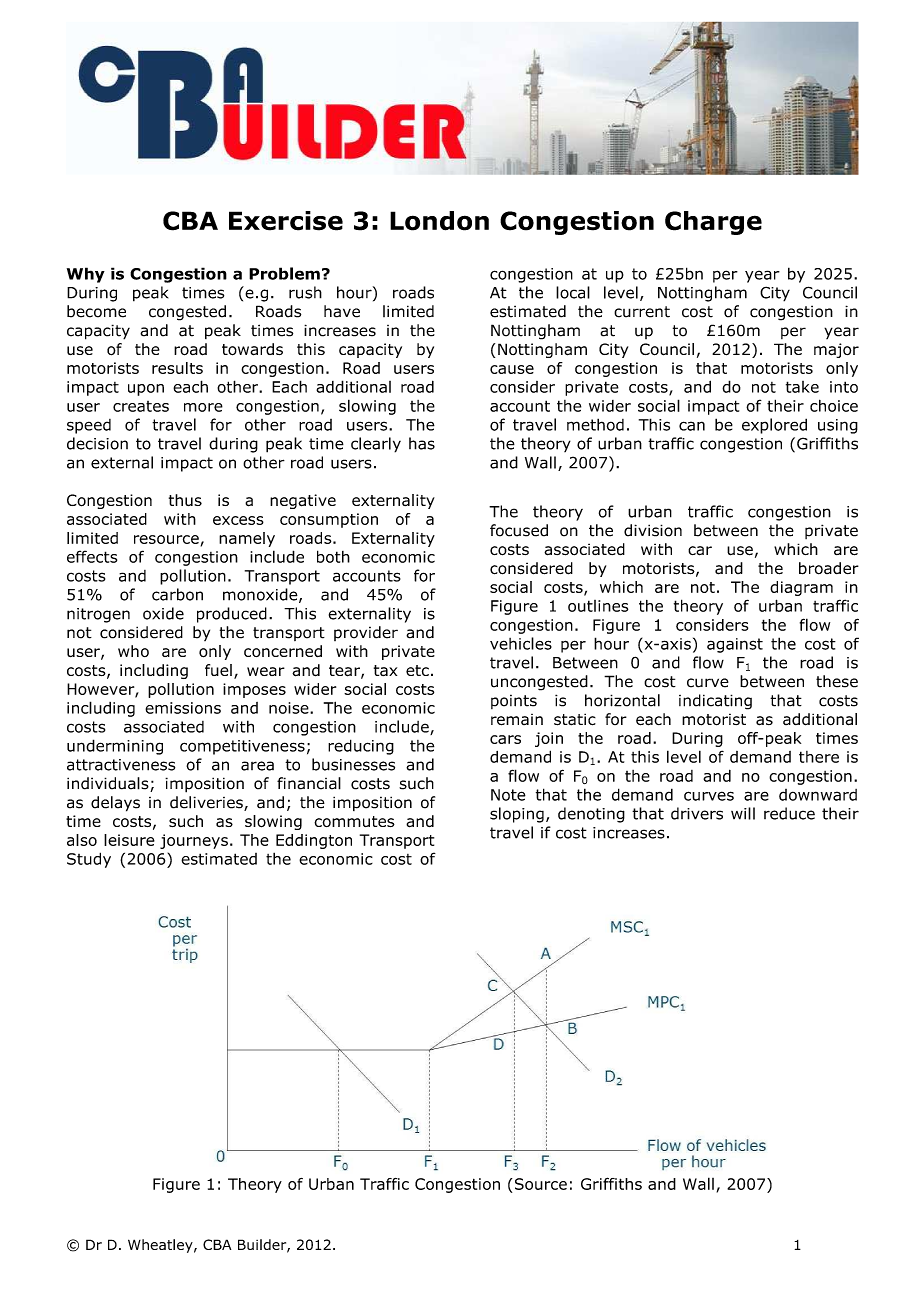  I want to click on London, so click(439, 221).
